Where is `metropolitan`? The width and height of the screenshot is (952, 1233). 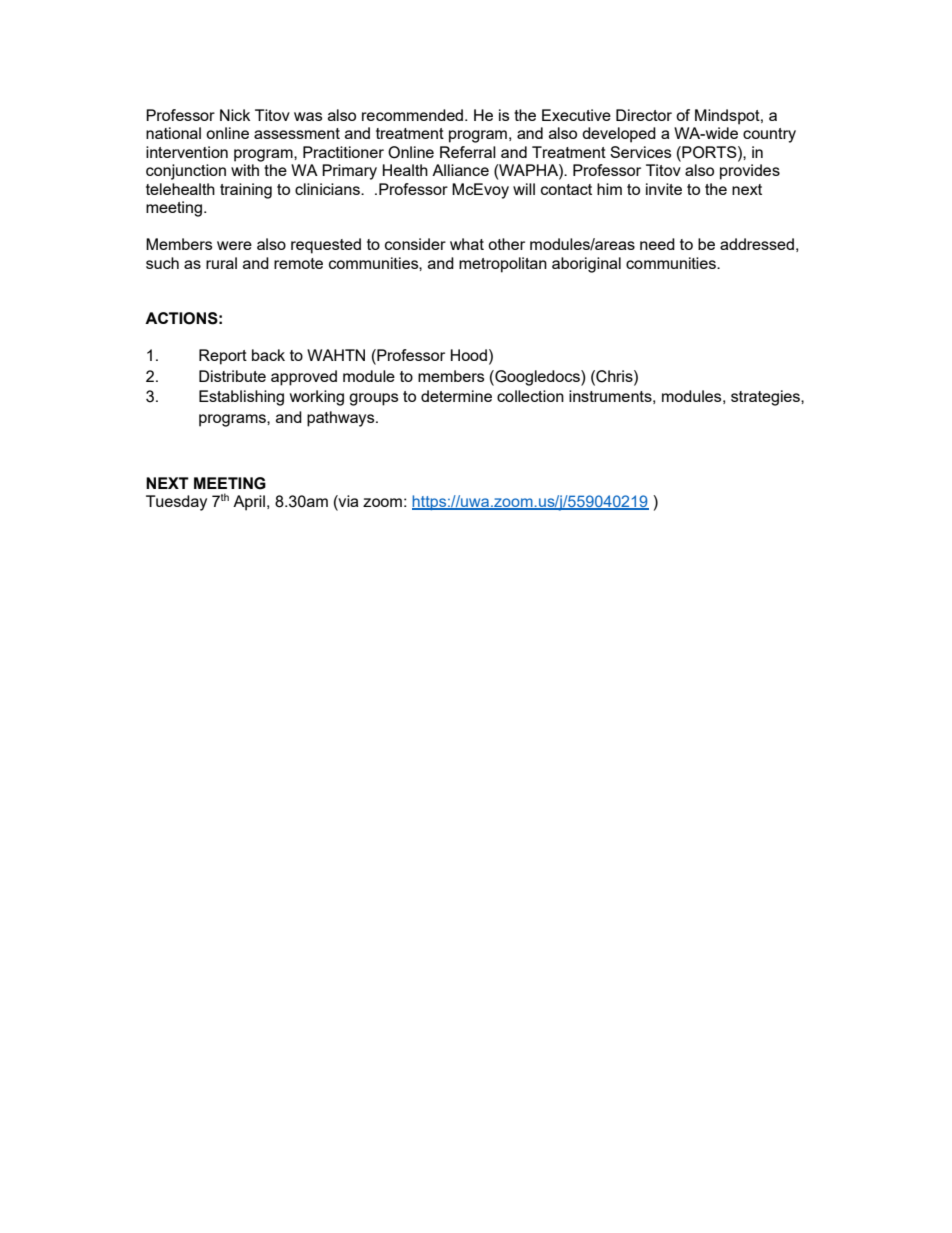 metropolitan is located at coordinates (503, 265).
